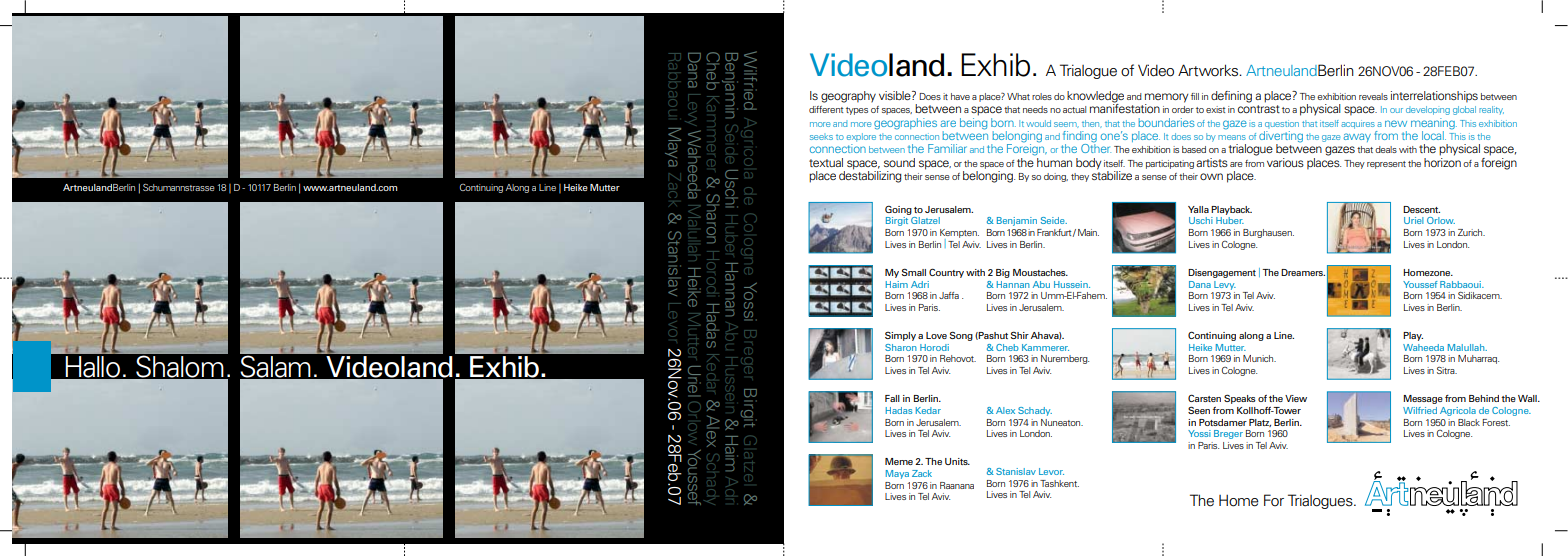  I want to click on destabilizing, so click(870, 176).
